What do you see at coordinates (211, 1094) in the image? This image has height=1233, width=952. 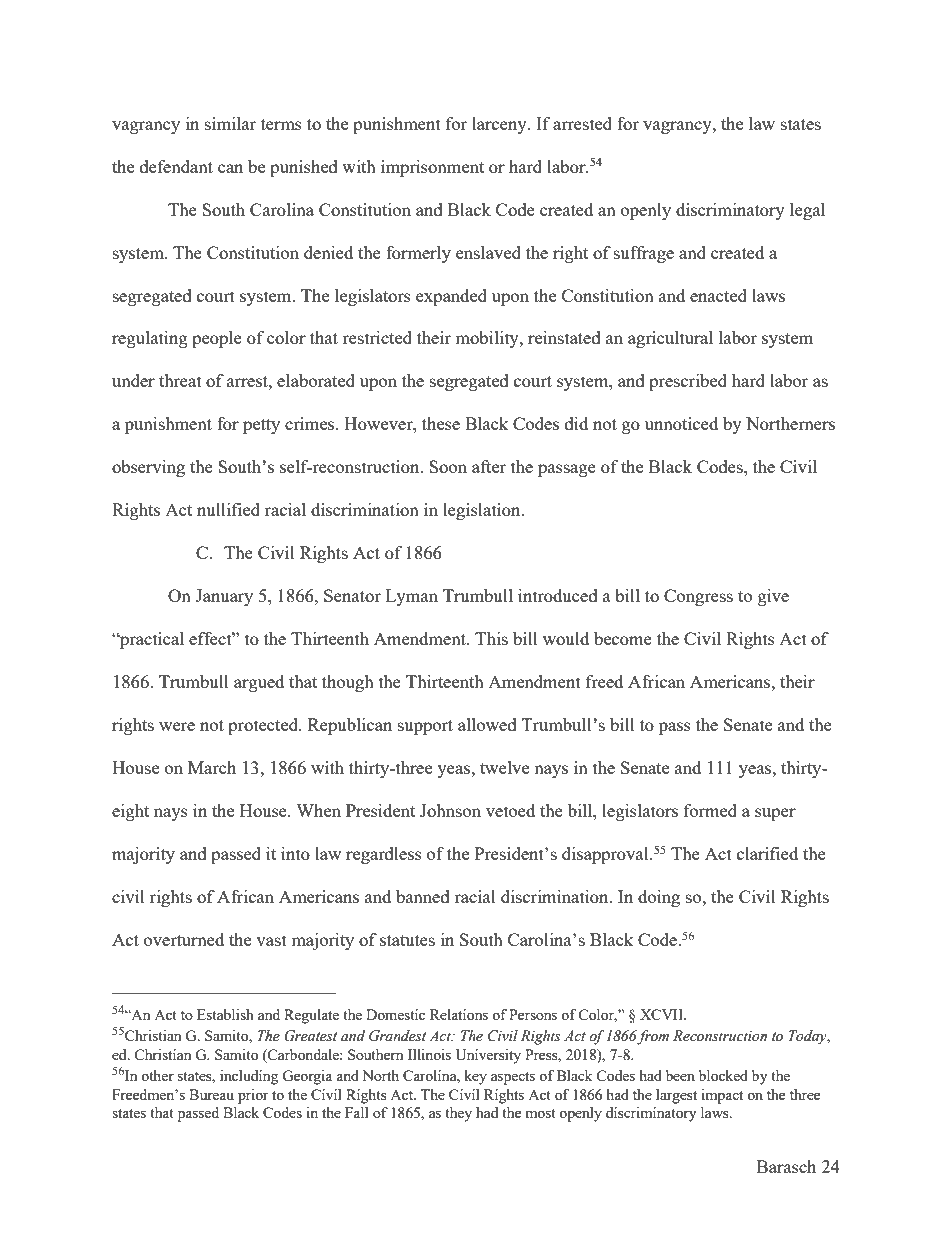 I see `Bureau` at bounding box center [211, 1094].
